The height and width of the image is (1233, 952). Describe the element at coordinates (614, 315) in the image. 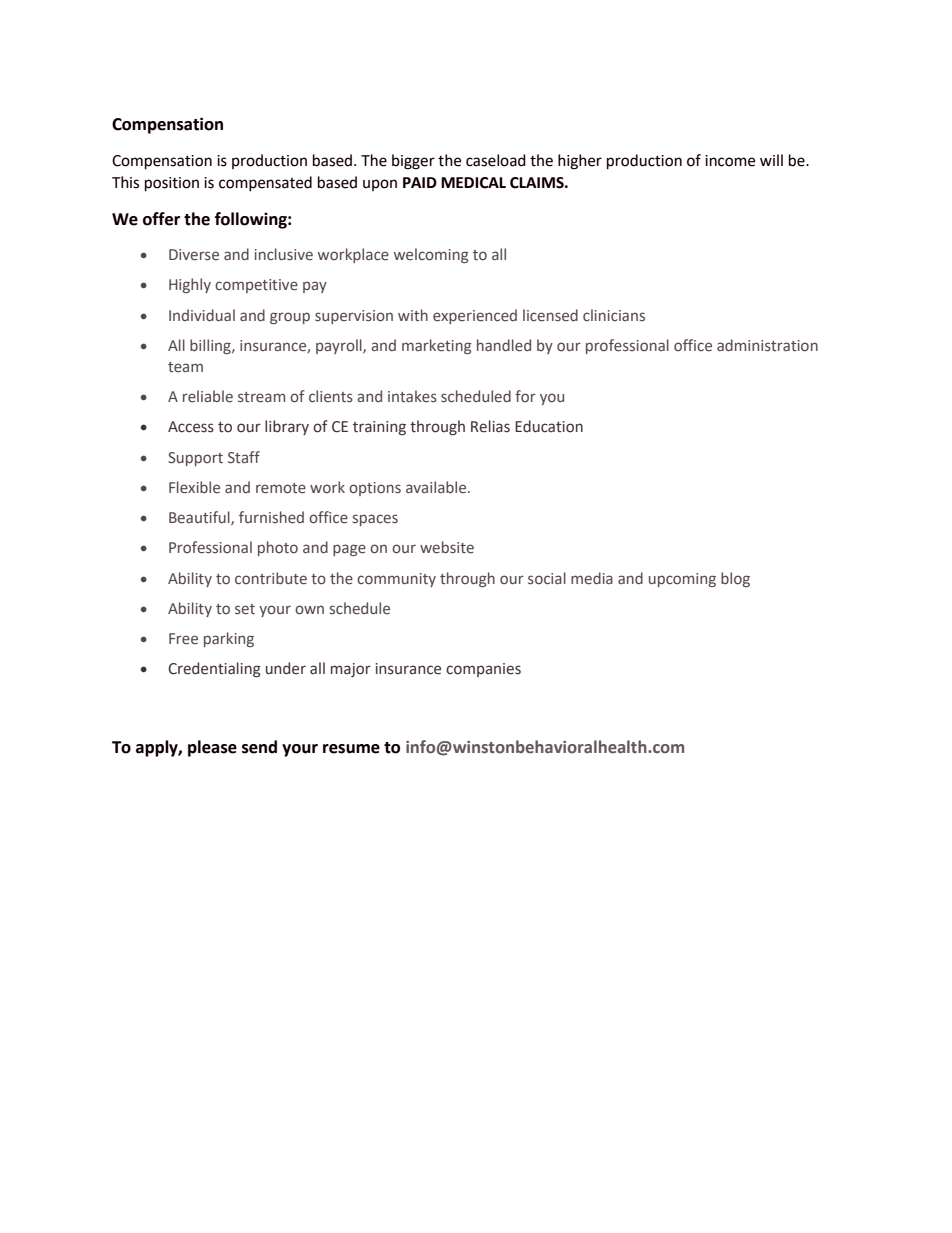

I see `clinicians` at that location.
